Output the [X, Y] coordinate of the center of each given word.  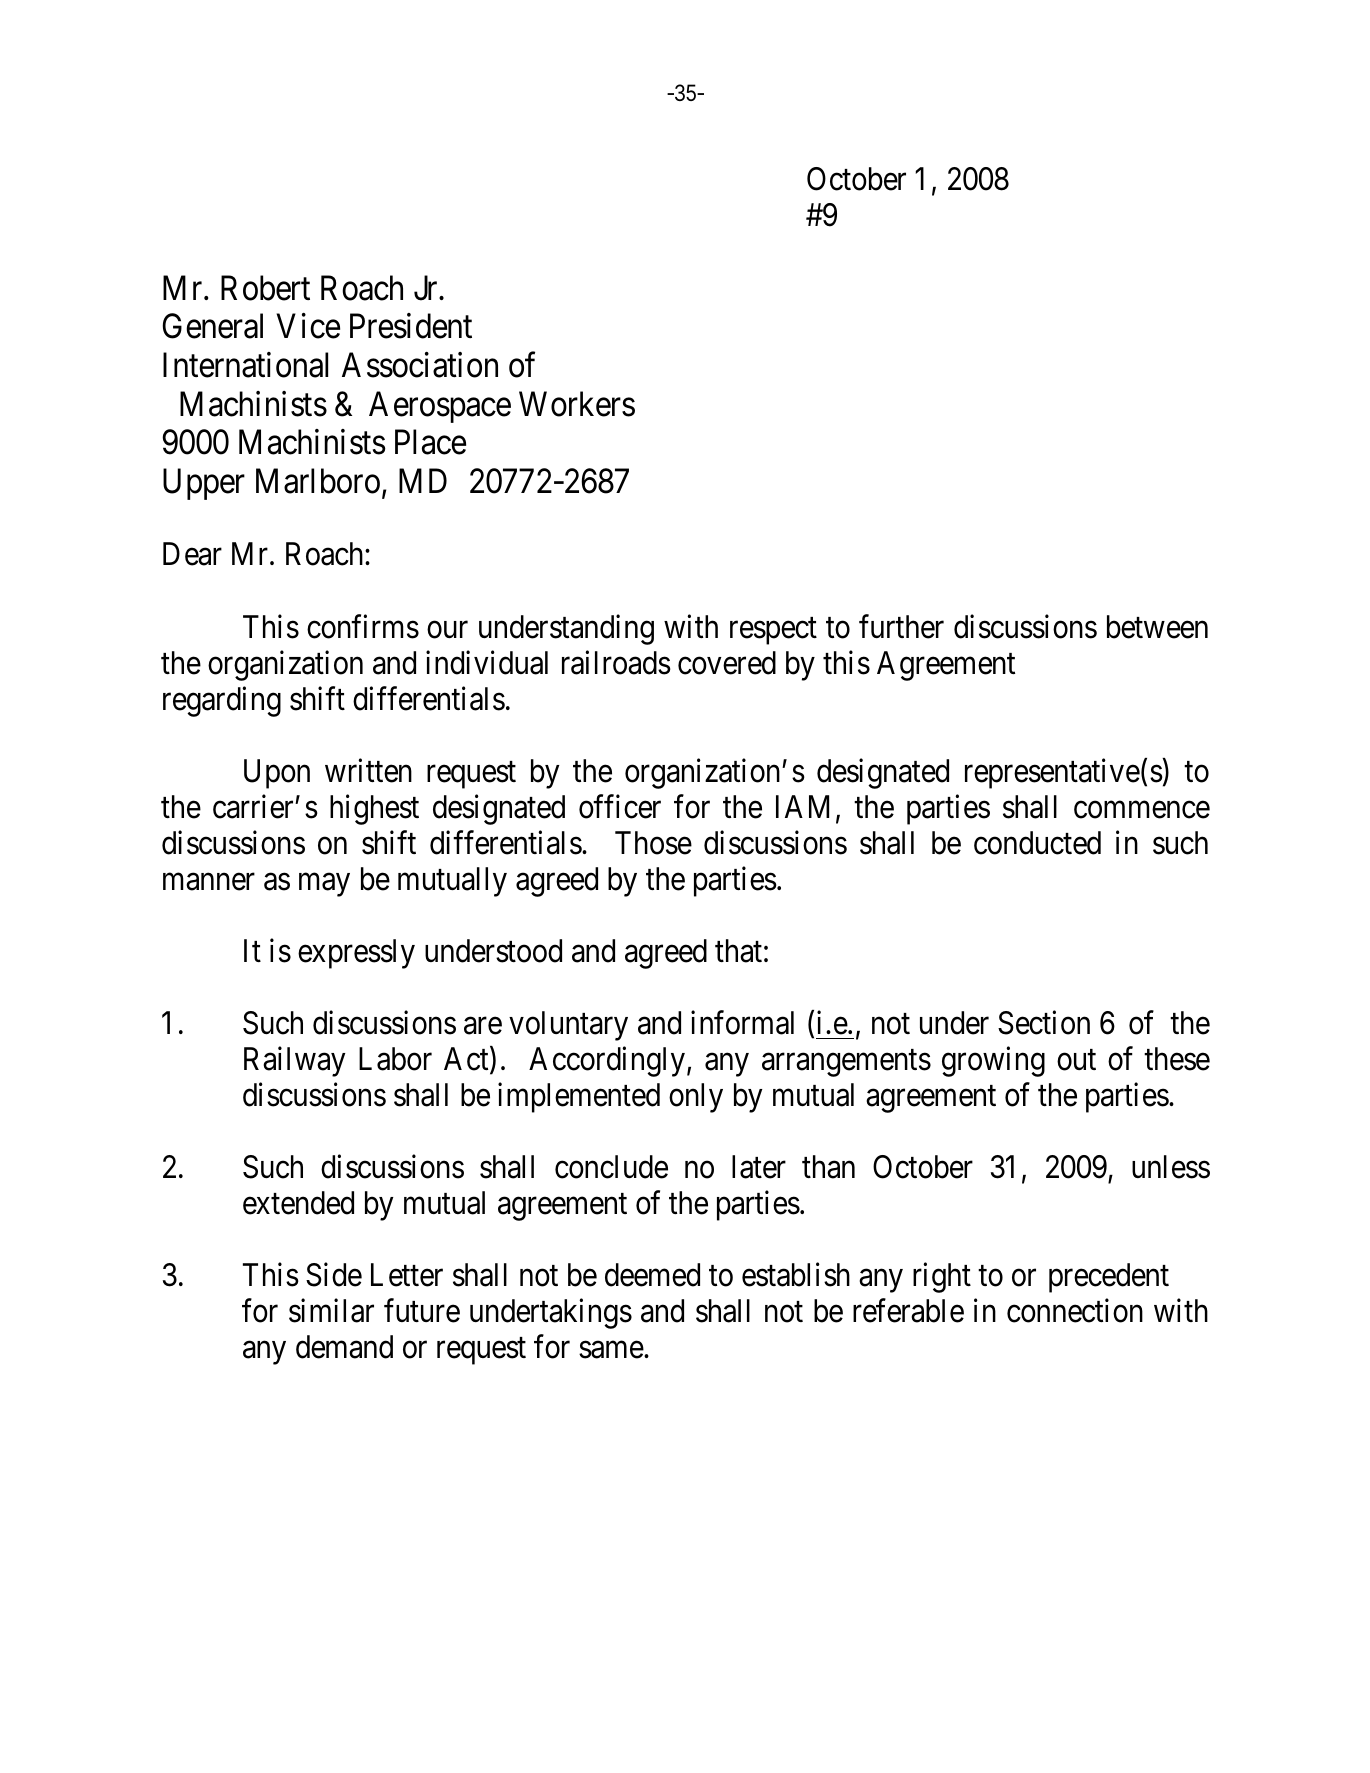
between [1157, 627]
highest [374, 809]
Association [420, 365]
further [901, 626]
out [1076, 1060]
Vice [308, 326]
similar [331, 1311]
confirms [363, 626]
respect [773, 631]
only [696, 1098]
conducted [1037, 843]
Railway [295, 1062]
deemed [652, 1275]
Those [653, 843]
